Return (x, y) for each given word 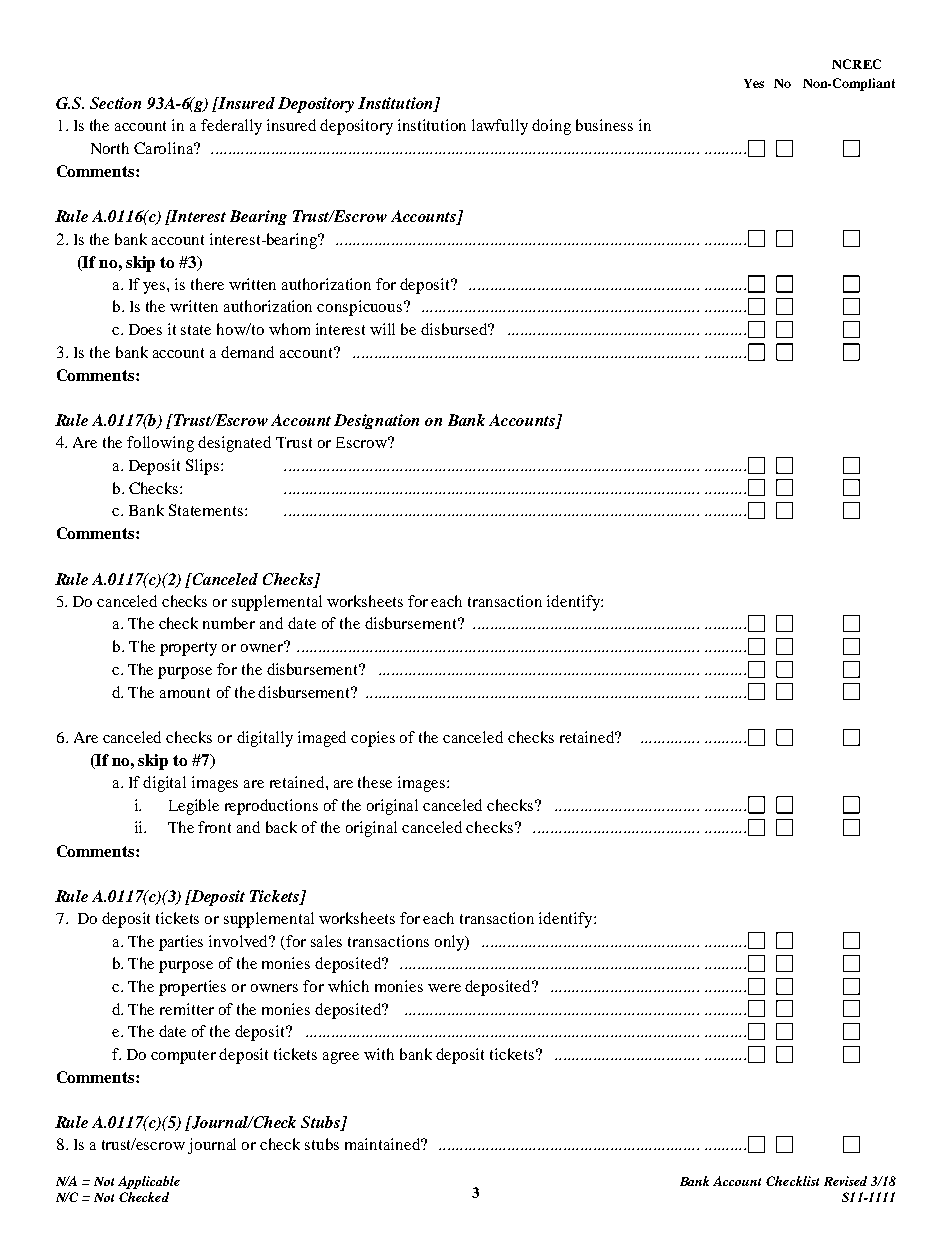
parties (181, 943)
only (451, 943)
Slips (204, 467)
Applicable (149, 1182)
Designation (376, 421)
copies (373, 739)
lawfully (500, 127)
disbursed (455, 329)
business (604, 125)
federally (231, 127)
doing (551, 127)
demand (247, 352)
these (375, 782)
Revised (845, 1181)
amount (185, 693)
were (444, 988)
